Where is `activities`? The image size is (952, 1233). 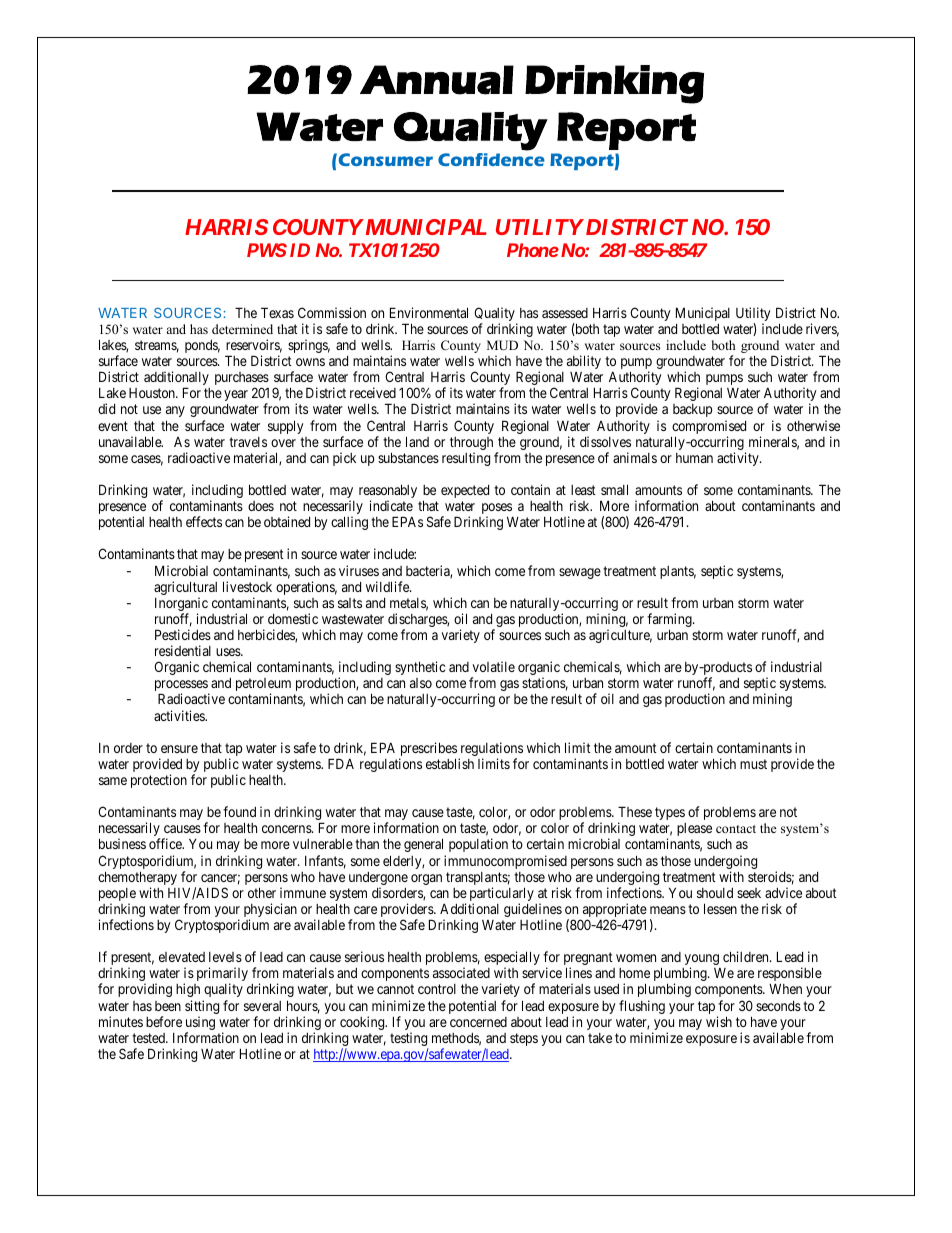 activities is located at coordinates (180, 715).
